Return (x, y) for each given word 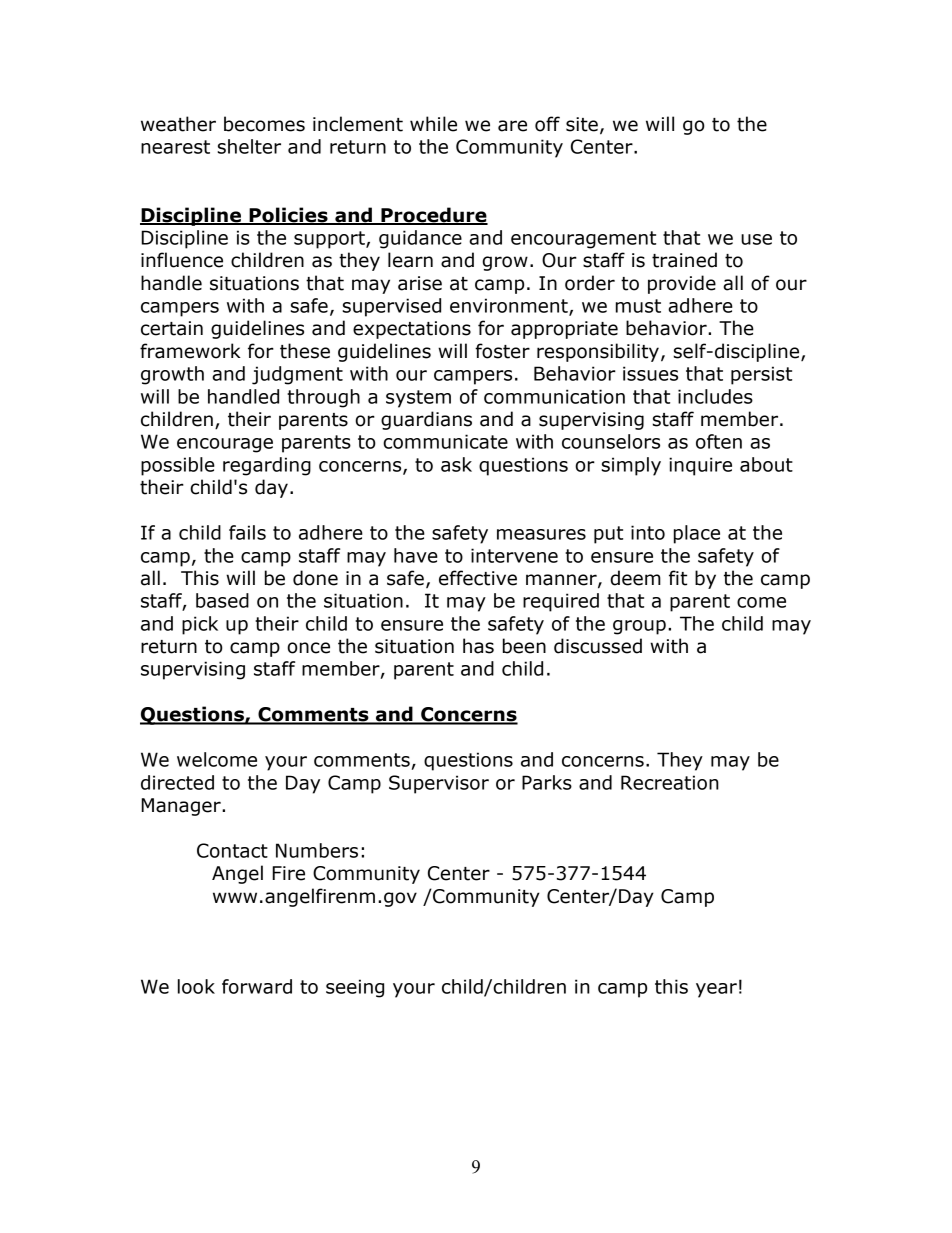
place (697, 534)
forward (257, 986)
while (433, 124)
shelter (249, 146)
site (582, 124)
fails (247, 532)
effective (478, 578)
